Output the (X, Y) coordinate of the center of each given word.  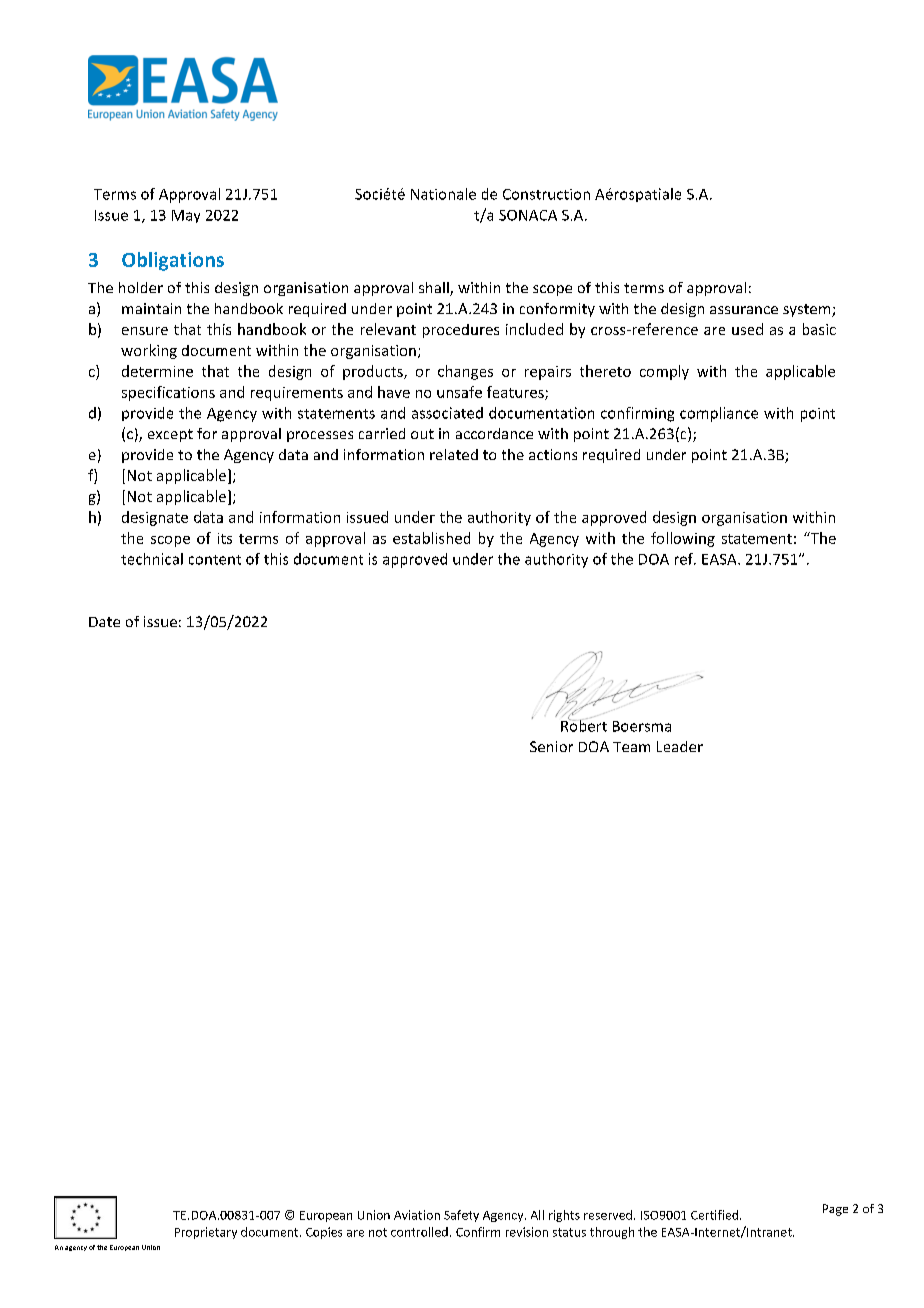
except (170, 435)
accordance (494, 433)
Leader (680, 746)
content (215, 560)
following (683, 539)
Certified (716, 1215)
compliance (719, 414)
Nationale (443, 194)
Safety (461, 1216)
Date (104, 622)
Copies (324, 1233)
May (186, 216)
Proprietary (206, 1233)
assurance (744, 310)
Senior (551, 746)
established (431, 538)
